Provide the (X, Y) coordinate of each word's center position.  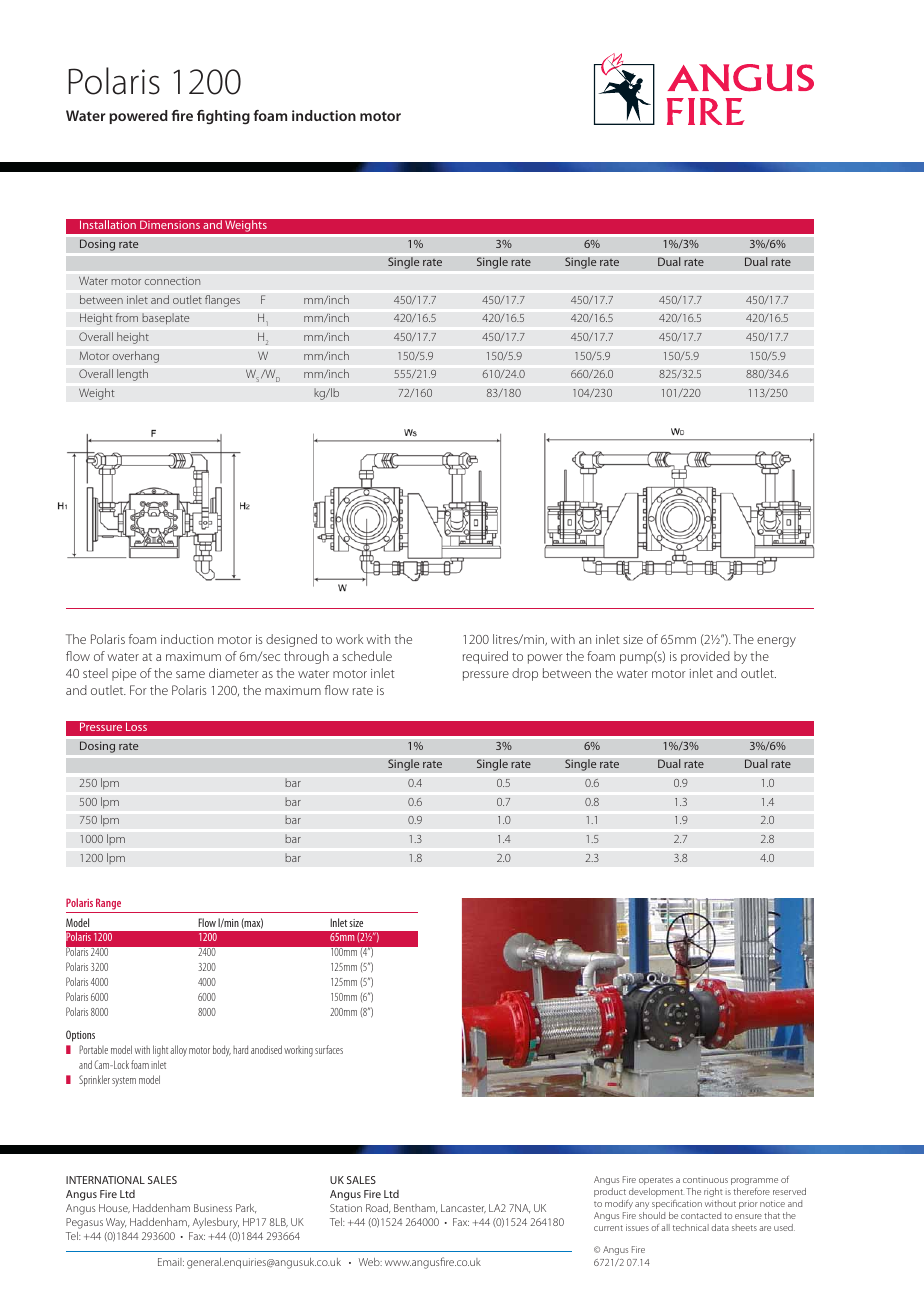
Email (171, 1262)
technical (691, 1227)
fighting (223, 117)
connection (172, 281)
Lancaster (463, 1208)
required (485, 657)
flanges (222, 301)
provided (705, 657)
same (190, 674)
